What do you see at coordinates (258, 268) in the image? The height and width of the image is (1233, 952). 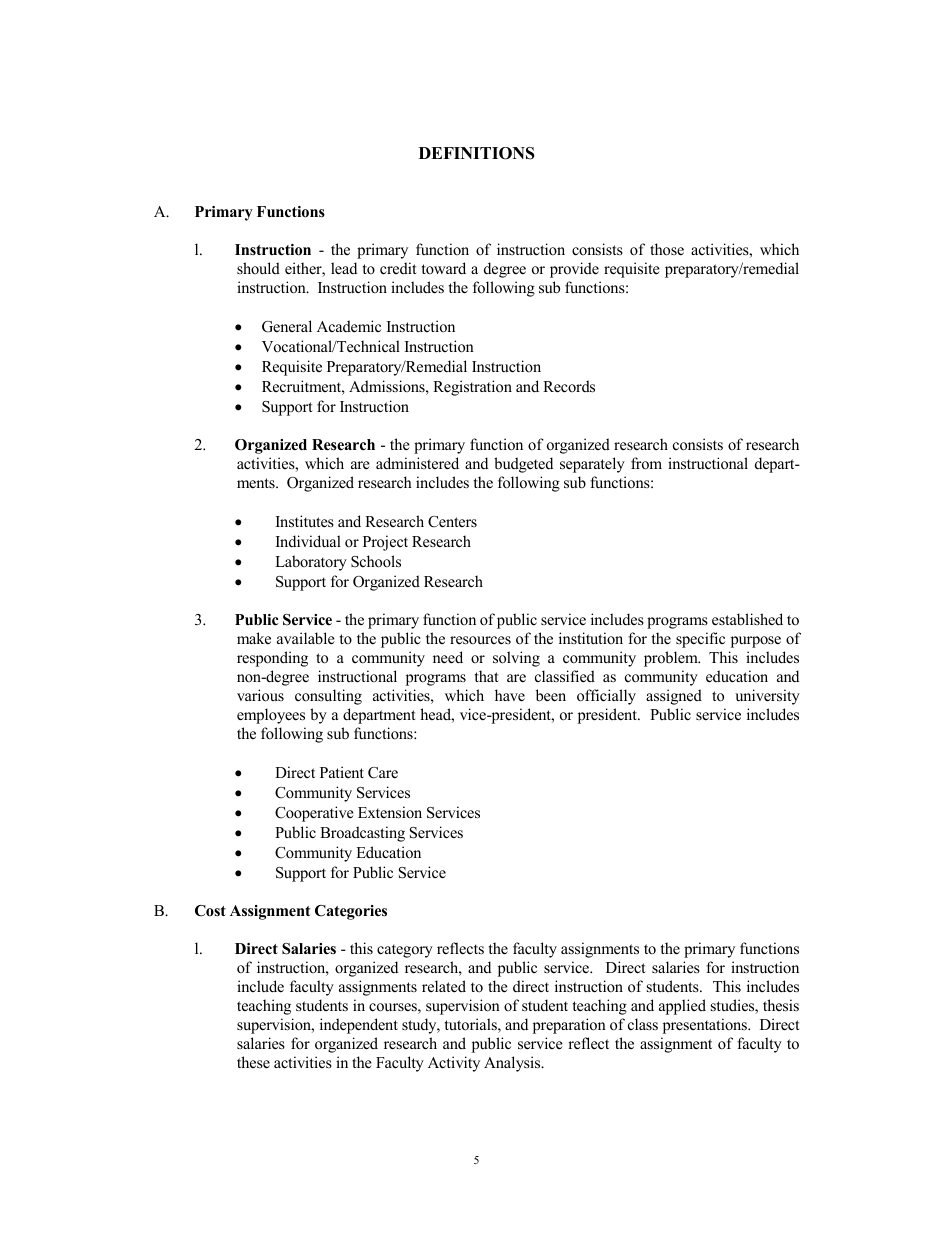 I see `should` at bounding box center [258, 268].
